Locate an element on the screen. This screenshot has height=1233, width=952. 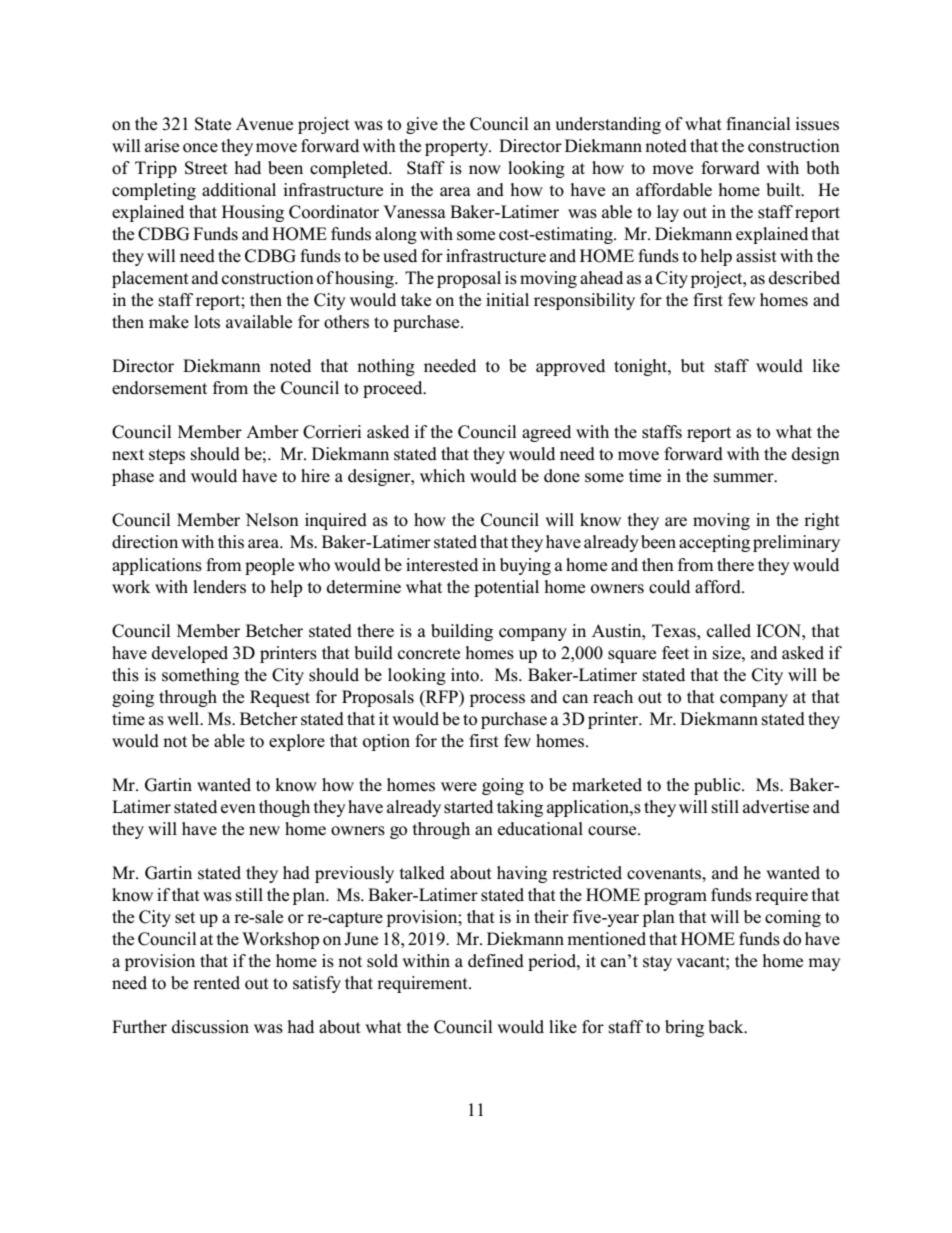
defined is located at coordinates (496, 961).
